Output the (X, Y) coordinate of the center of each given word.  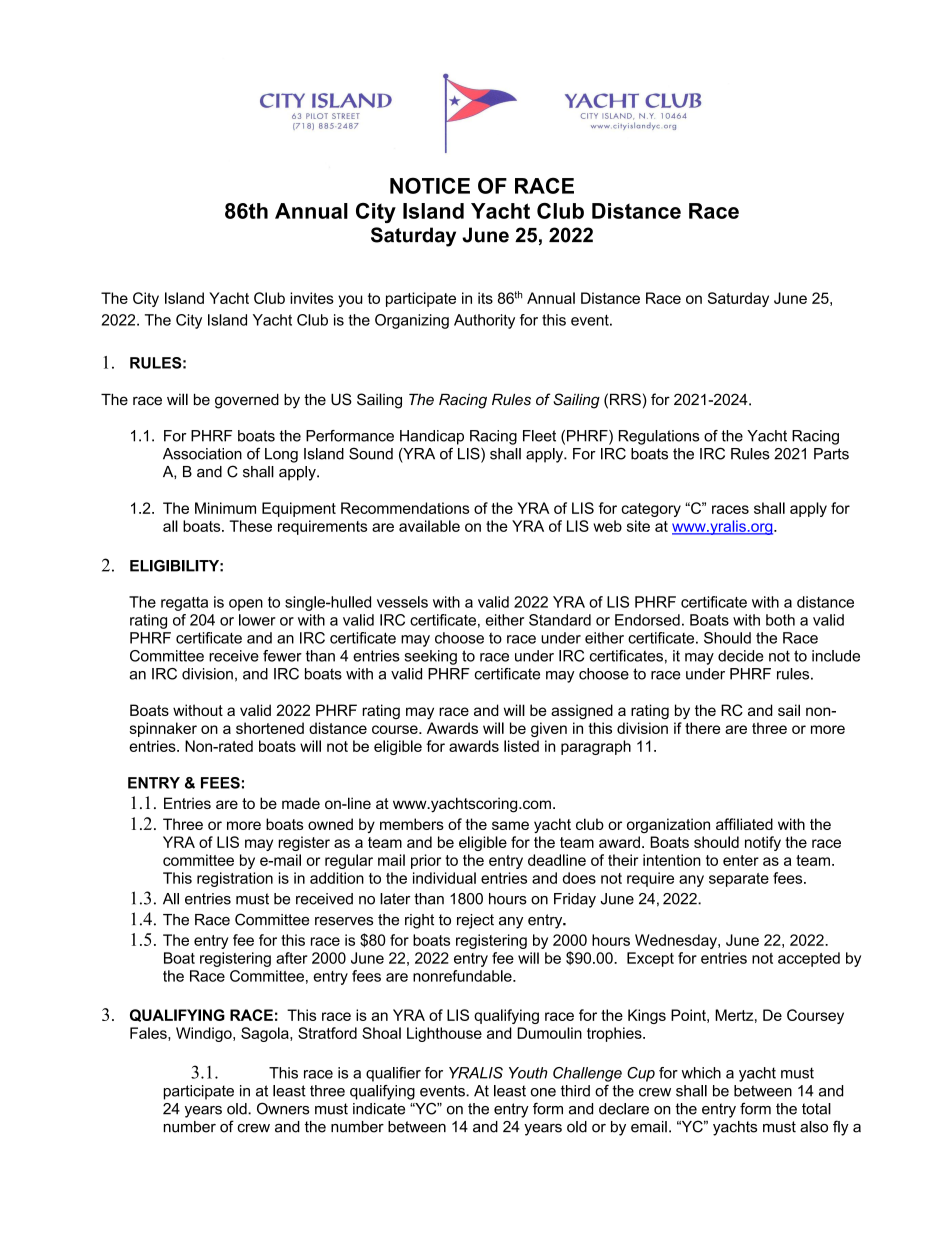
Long (281, 455)
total (816, 1109)
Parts (831, 454)
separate (739, 880)
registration (235, 879)
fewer (282, 656)
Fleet (539, 436)
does (579, 878)
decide (741, 656)
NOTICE (430, 185)
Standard (560, 620)
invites (312, 298)
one (543, 1092)
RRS (625, 399)
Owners (283, 1108)
